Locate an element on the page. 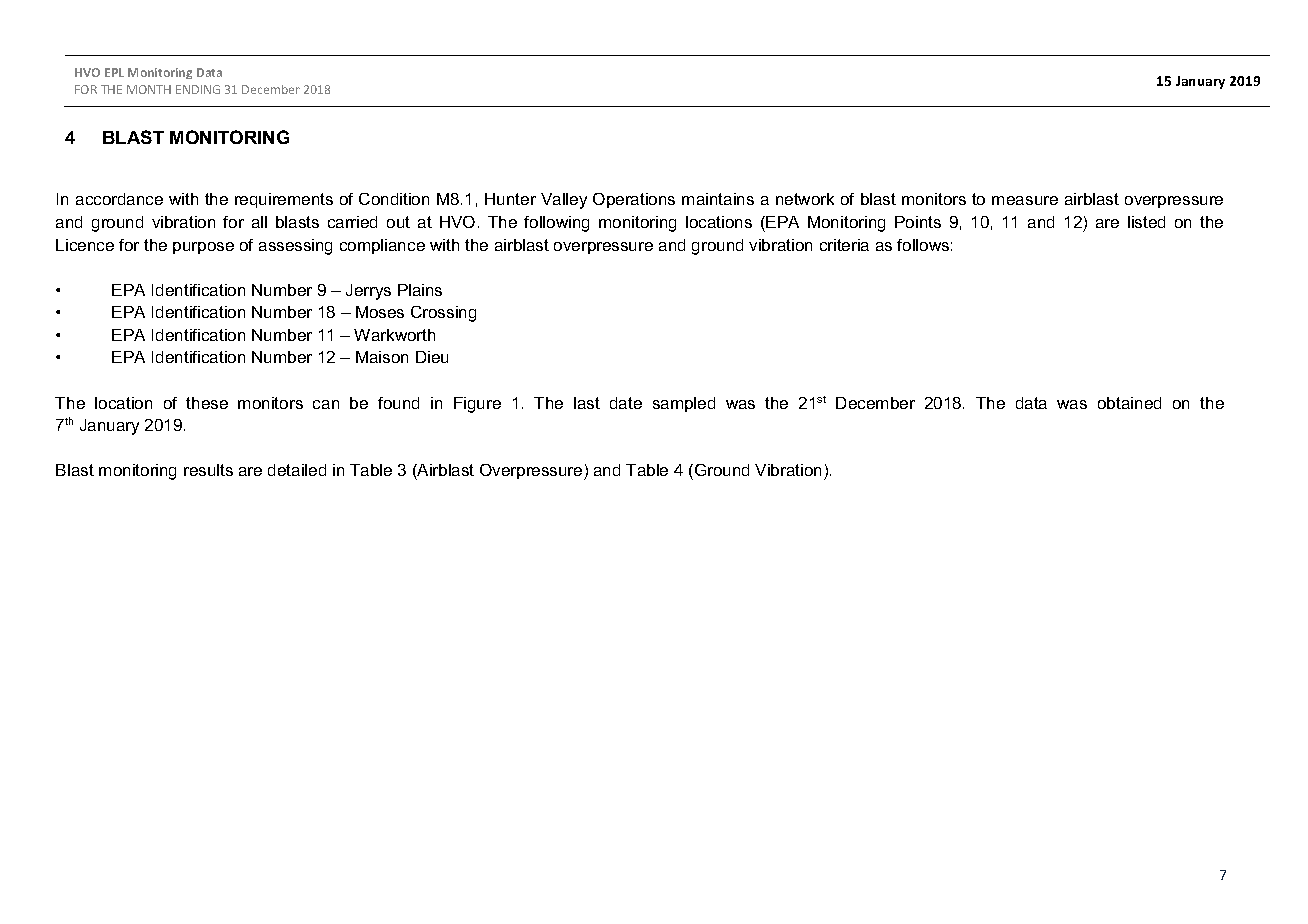 The height and width of the page is (924, 1308). Plains is located at coordinates (420, 290).
